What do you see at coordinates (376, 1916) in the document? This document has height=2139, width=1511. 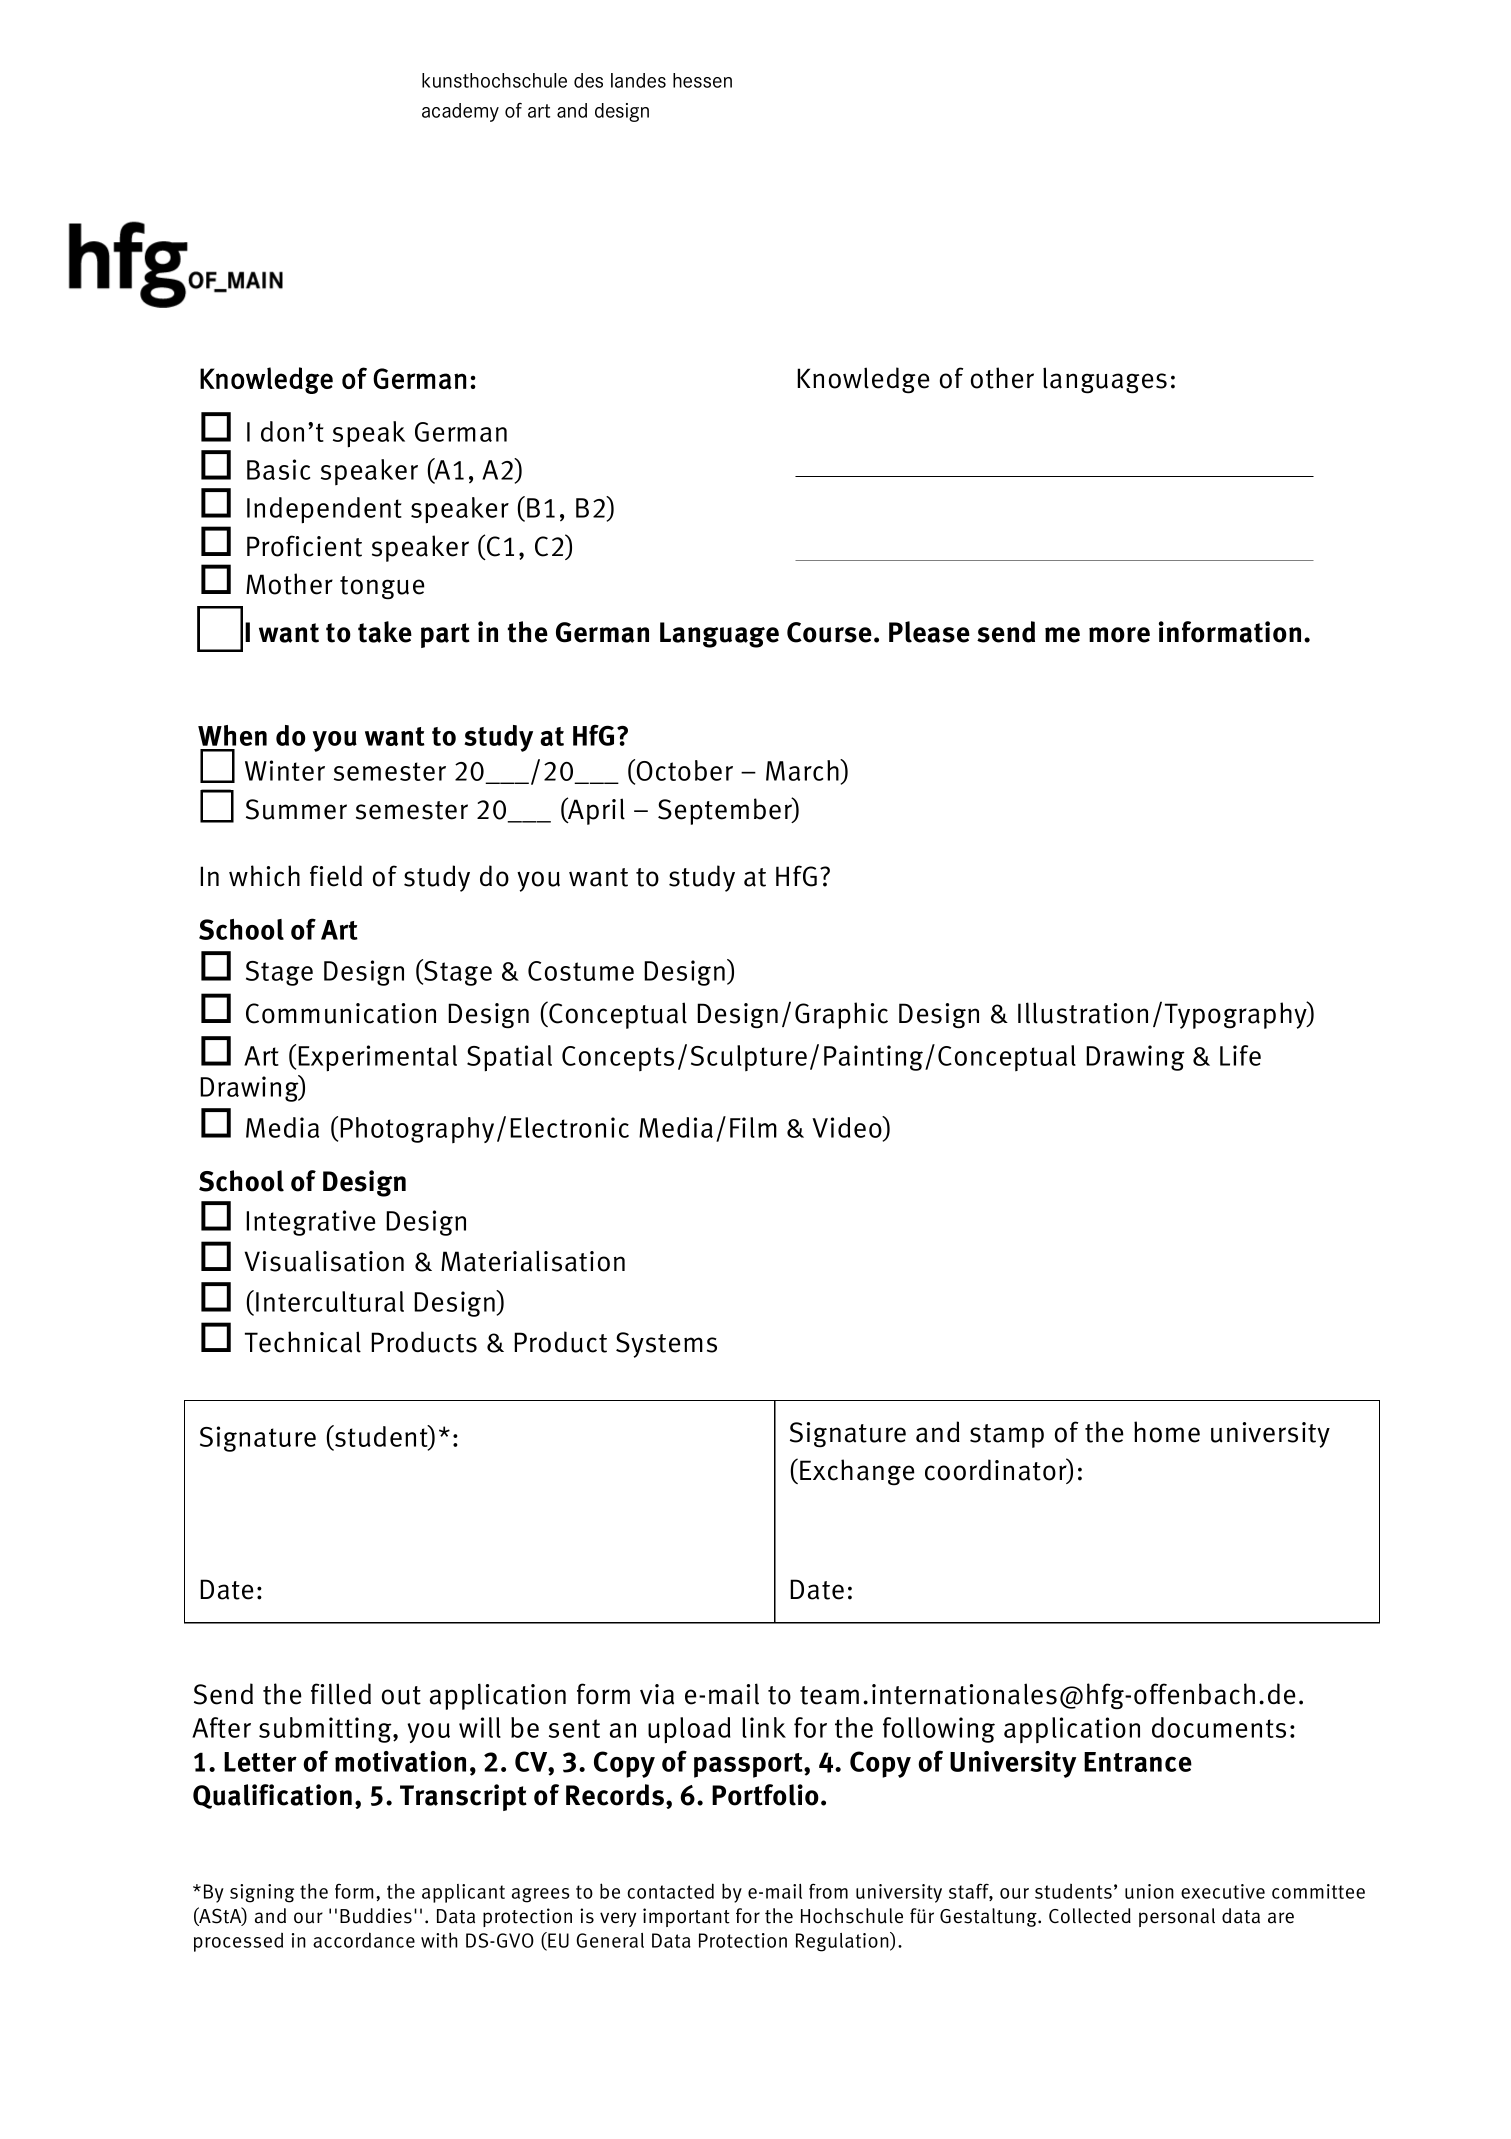 I see `Buddies` at bounding box center [376, 1916].
